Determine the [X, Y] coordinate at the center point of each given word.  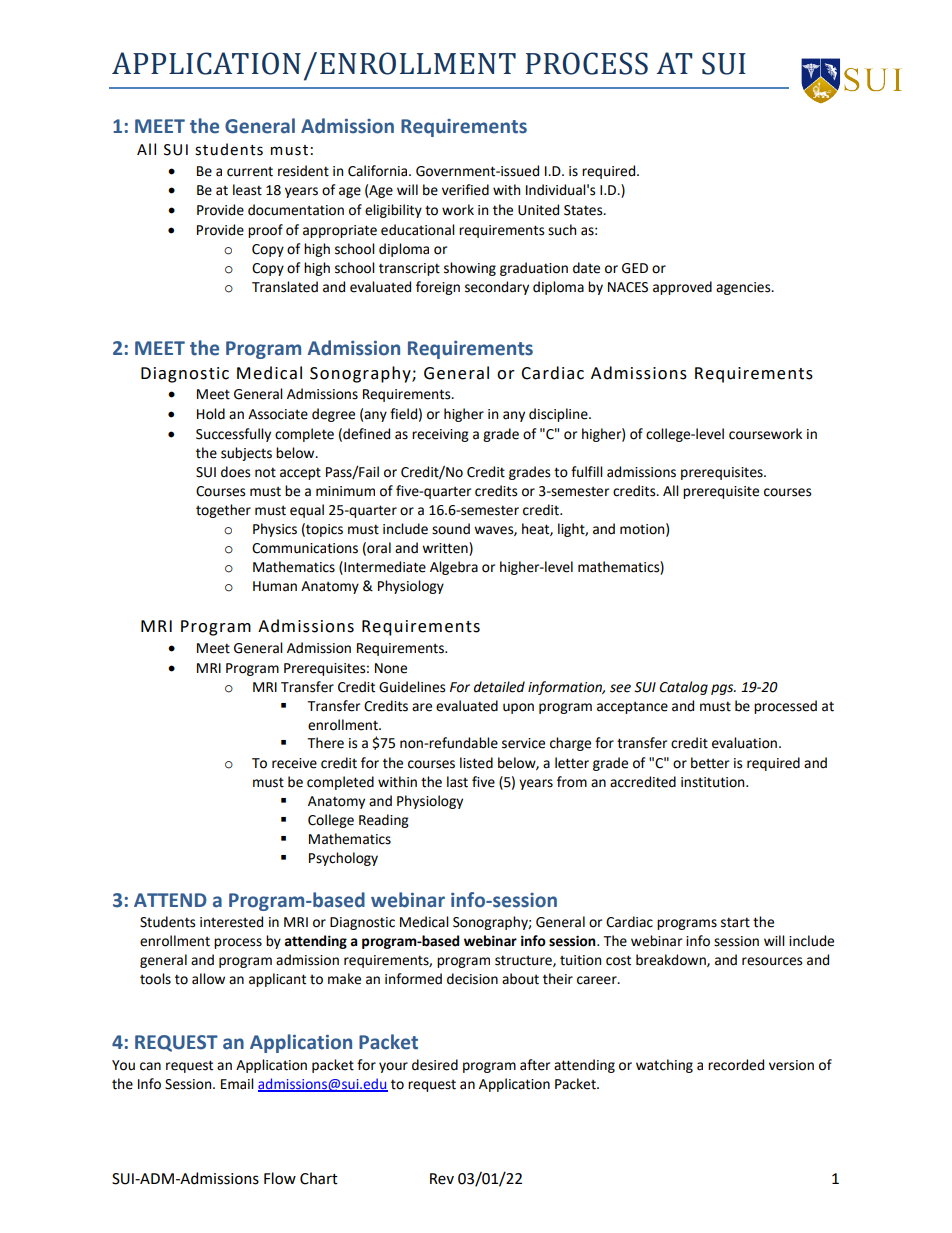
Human [275, 586]
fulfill [587, 472]
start [735, 922]
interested [231, 922]
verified [465, 190]
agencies [744, 288]
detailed [499, 687]
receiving [440, 435]
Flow [280, 1178]
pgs [723, 689]
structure [524, 961]
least [247, 190]
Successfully [233, 435]
